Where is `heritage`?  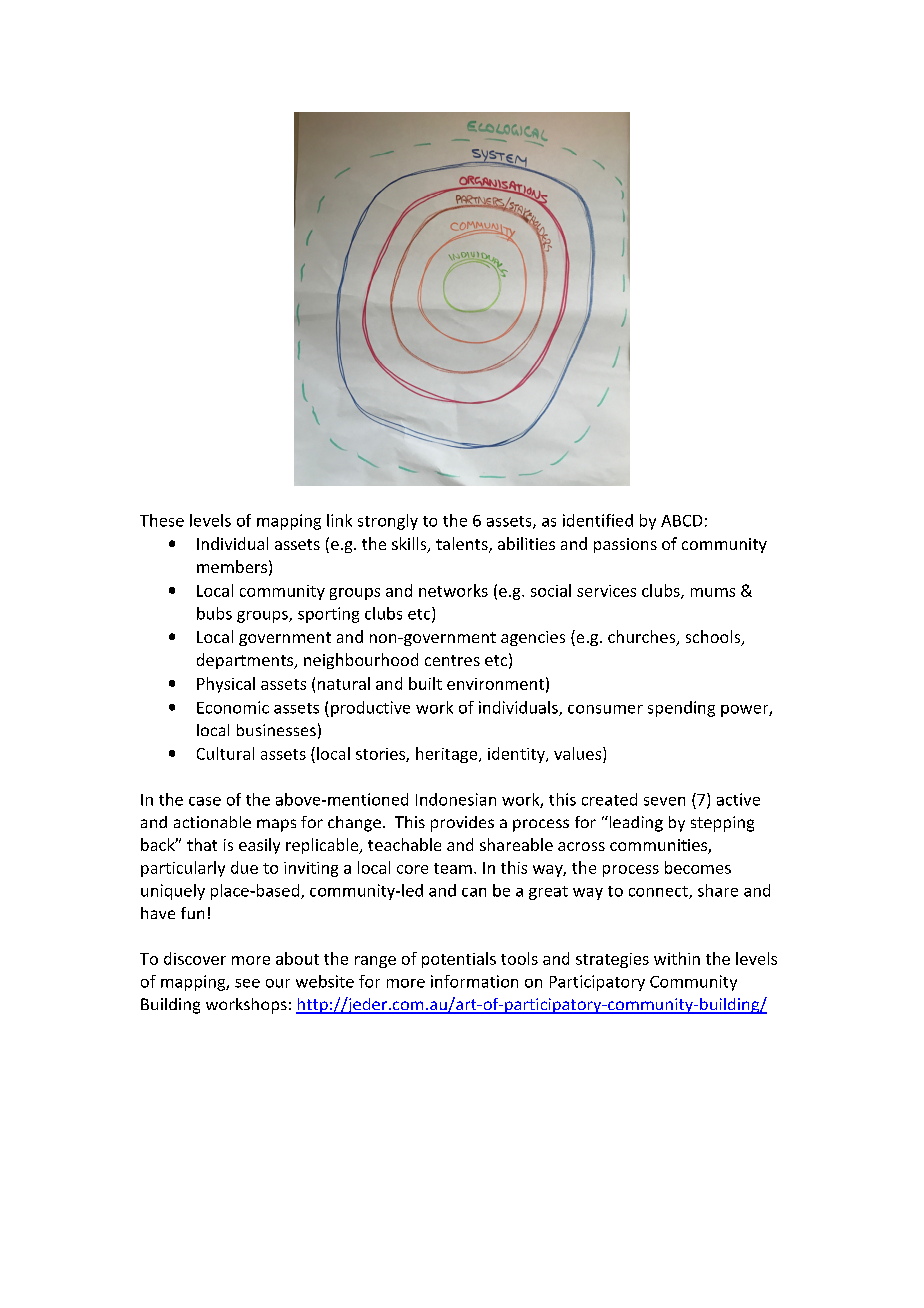
heritage is located at coordinates (446, 755).
